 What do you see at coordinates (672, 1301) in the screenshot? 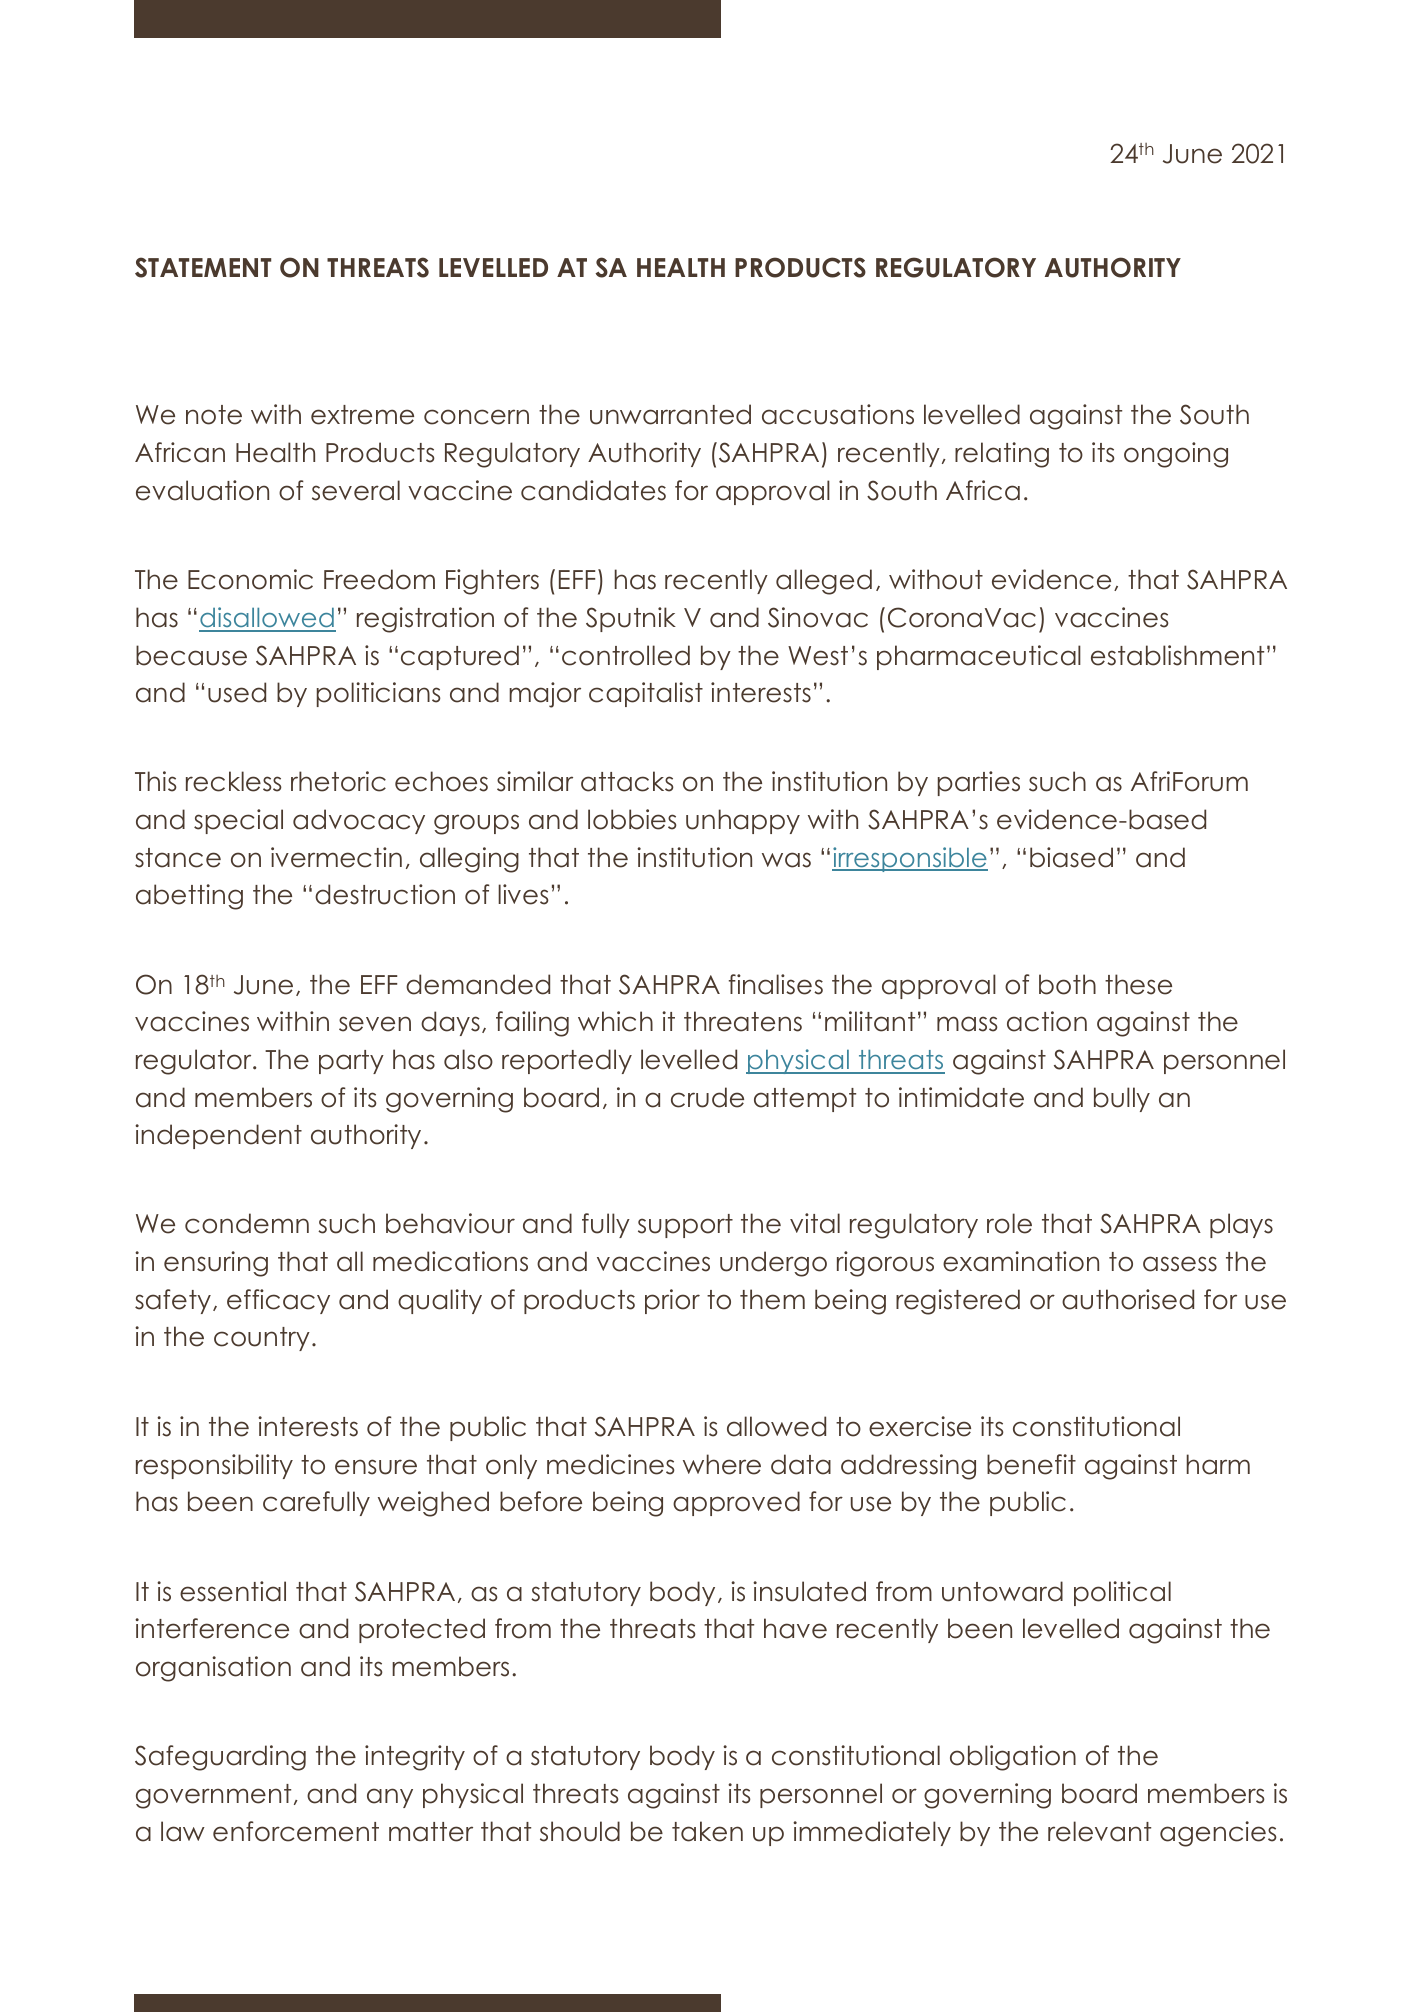
I see `prior` at bounding box center [672, 1301].
